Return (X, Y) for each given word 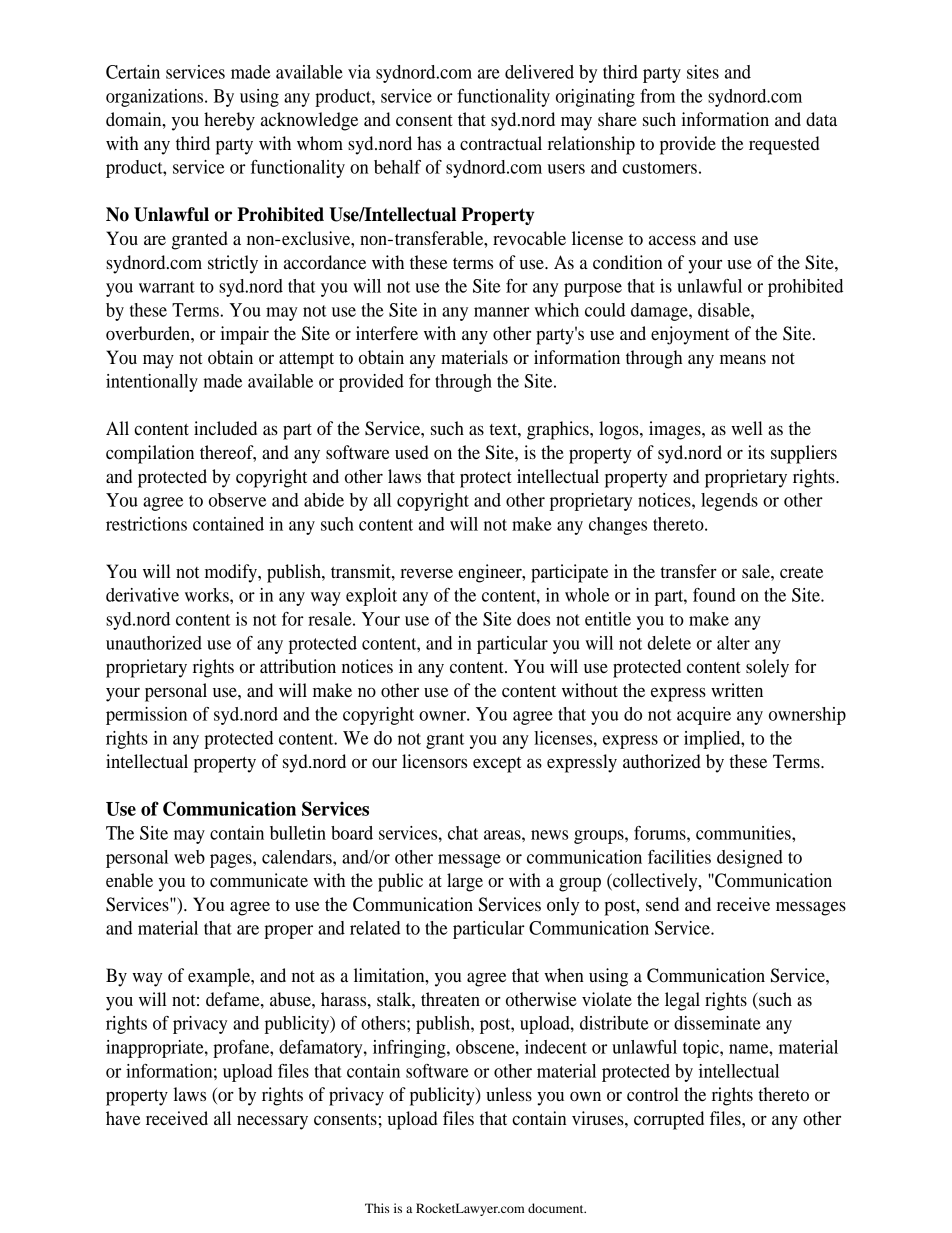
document (557, 1208)
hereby (229, 121)
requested (784, 145)
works (208, 595)
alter (733, 643)
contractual (501, 143)
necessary (272, 1122)
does (533, 619)
